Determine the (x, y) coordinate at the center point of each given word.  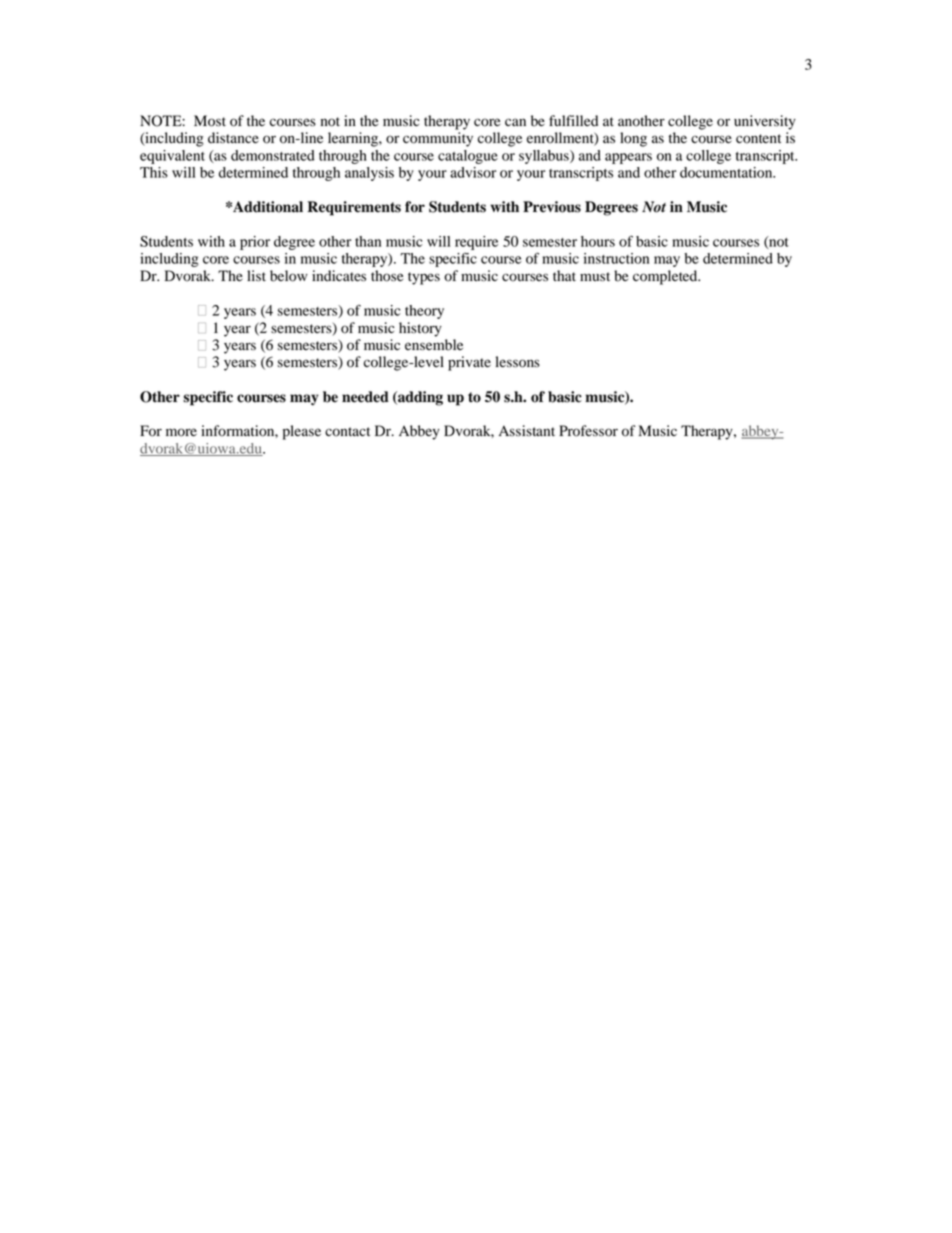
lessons (517, 362)
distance (233, 138)
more (181, 432)
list (256, 275)
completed (666, 277)
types (424, 278)
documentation (727, 172)
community (438, 139)
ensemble (434, 345)
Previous (552, 207)
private (469, 363)
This (154, 172)
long (633, 139)
